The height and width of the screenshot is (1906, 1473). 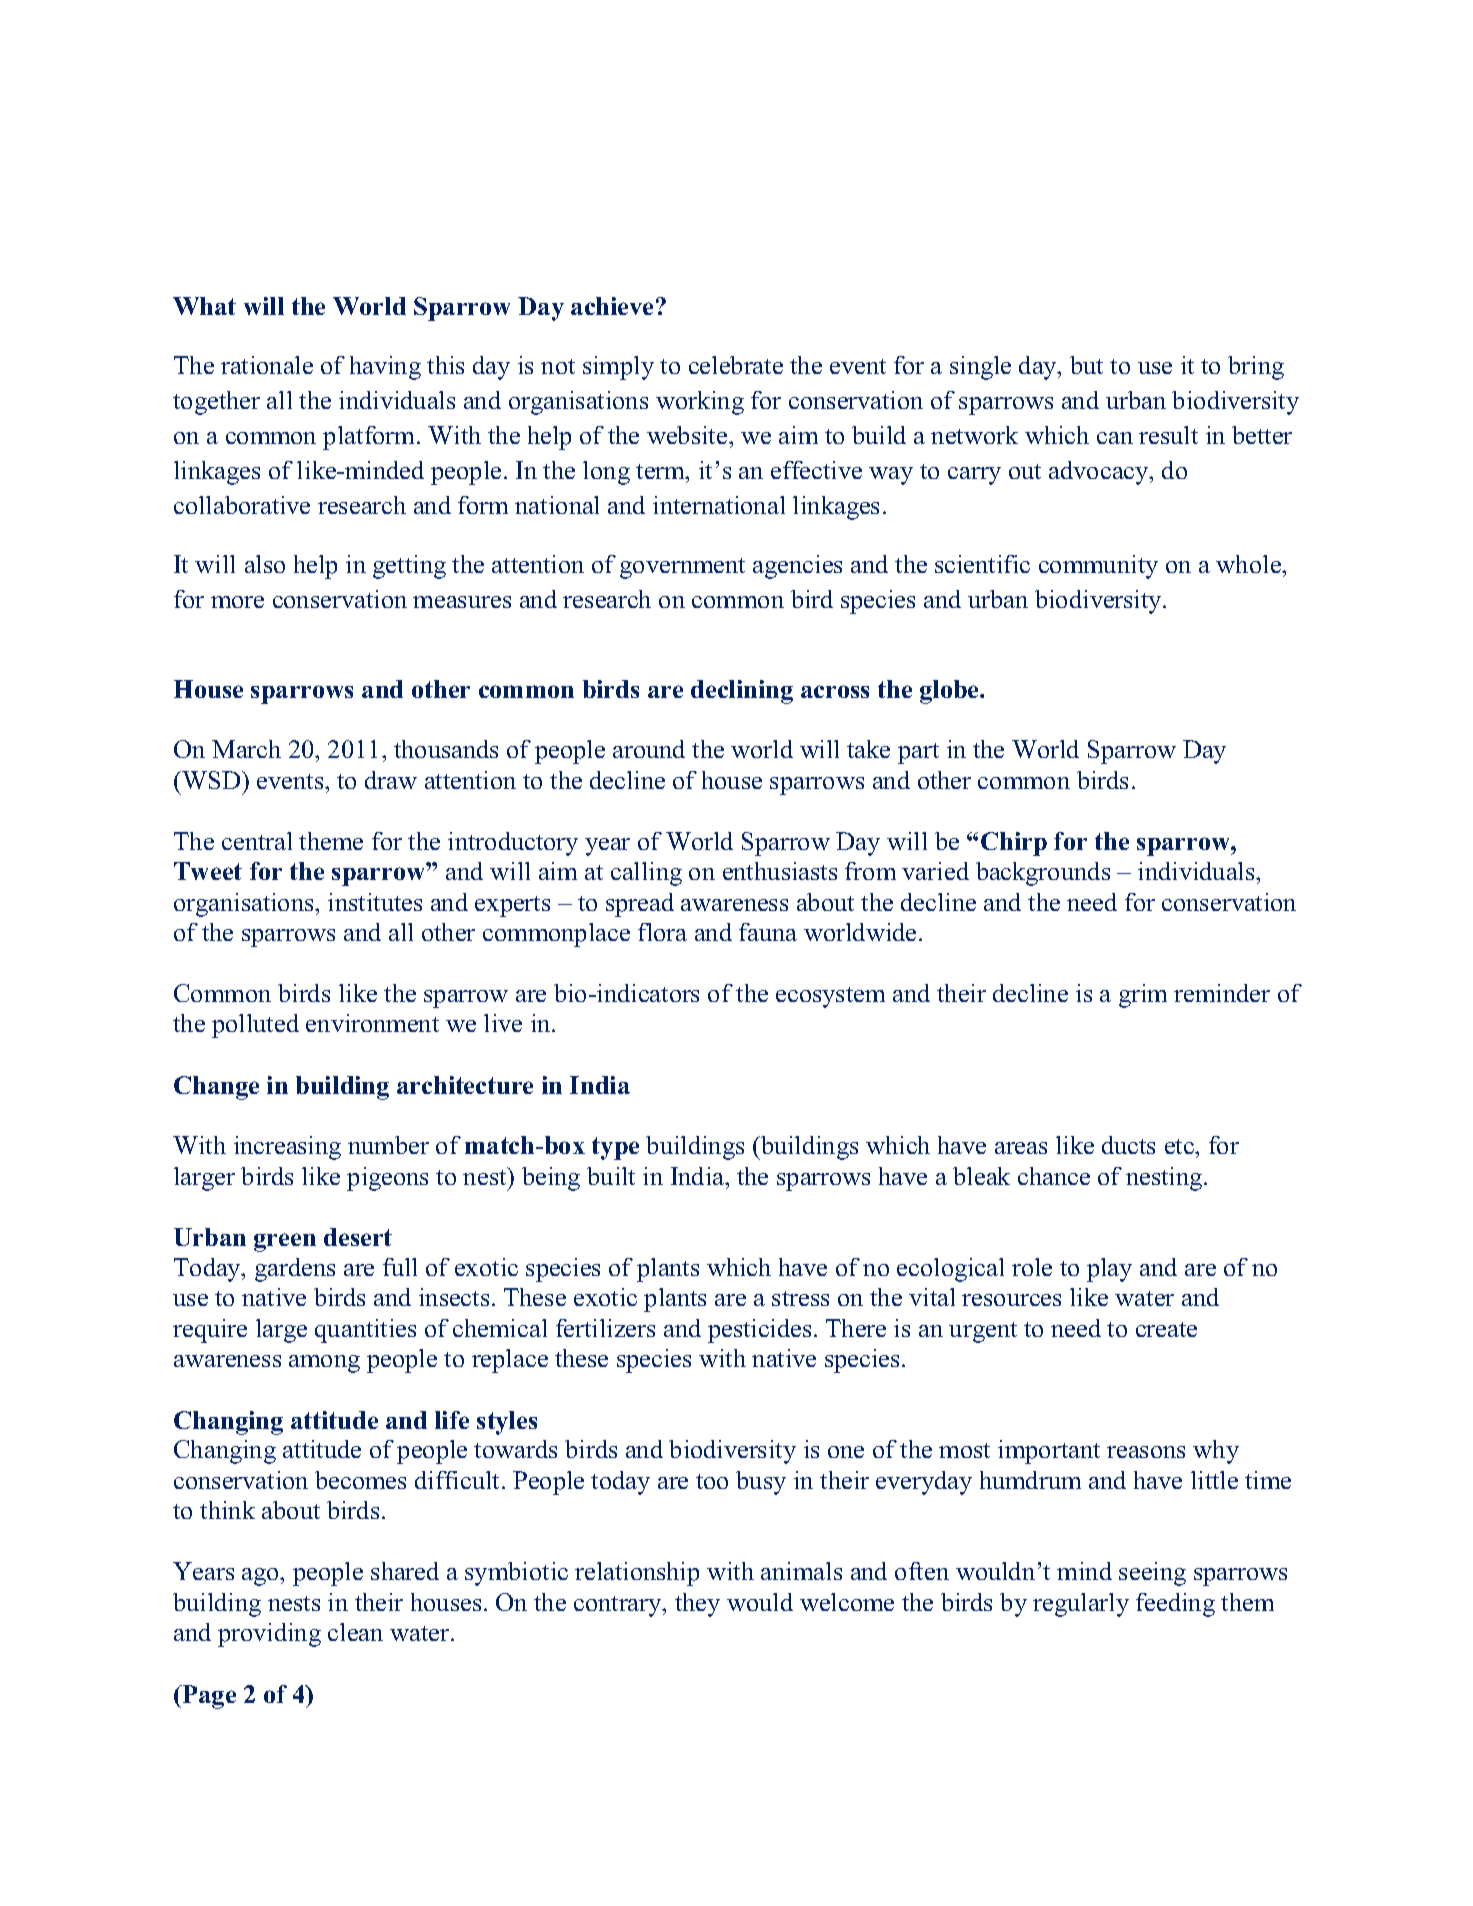 What do you see at coordinates (355, 1632) in the screenshot?
I see `clean` at bounding box center [355, 1632].
